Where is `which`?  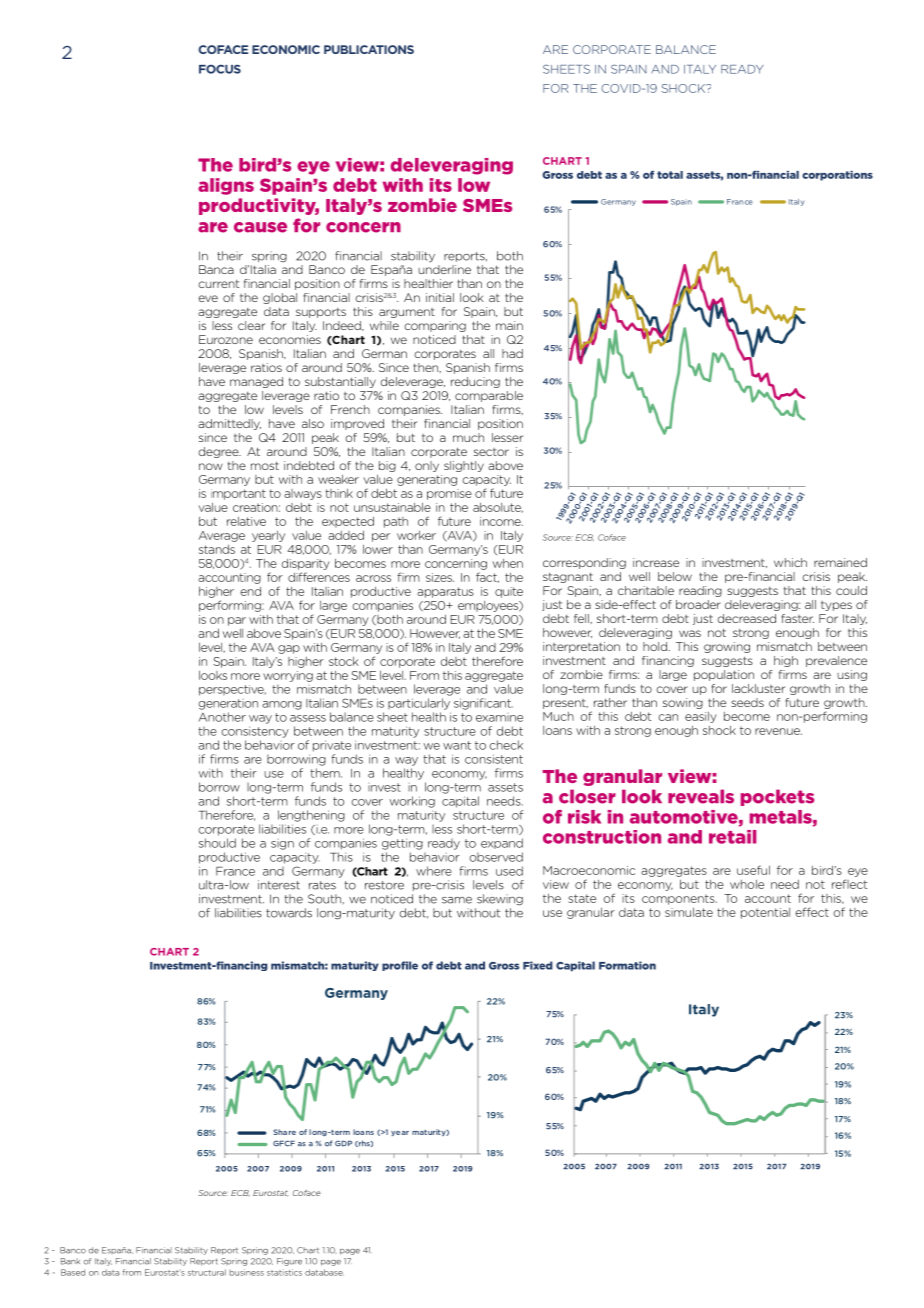 which is located at coordinates (790, 562).
